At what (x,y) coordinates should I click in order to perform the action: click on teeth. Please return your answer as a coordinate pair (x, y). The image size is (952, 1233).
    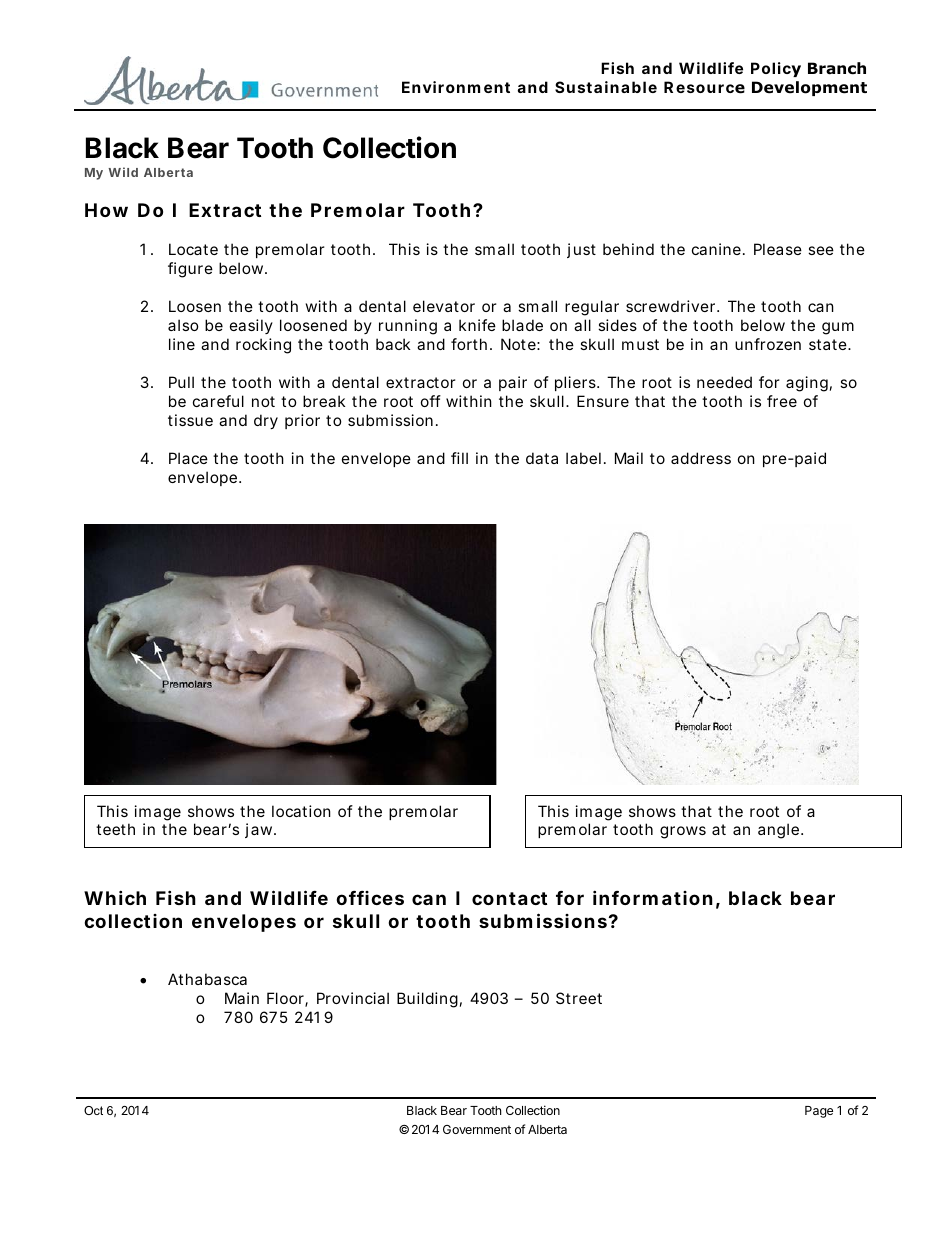
    Looking at the image, I should click on (115, 829).
